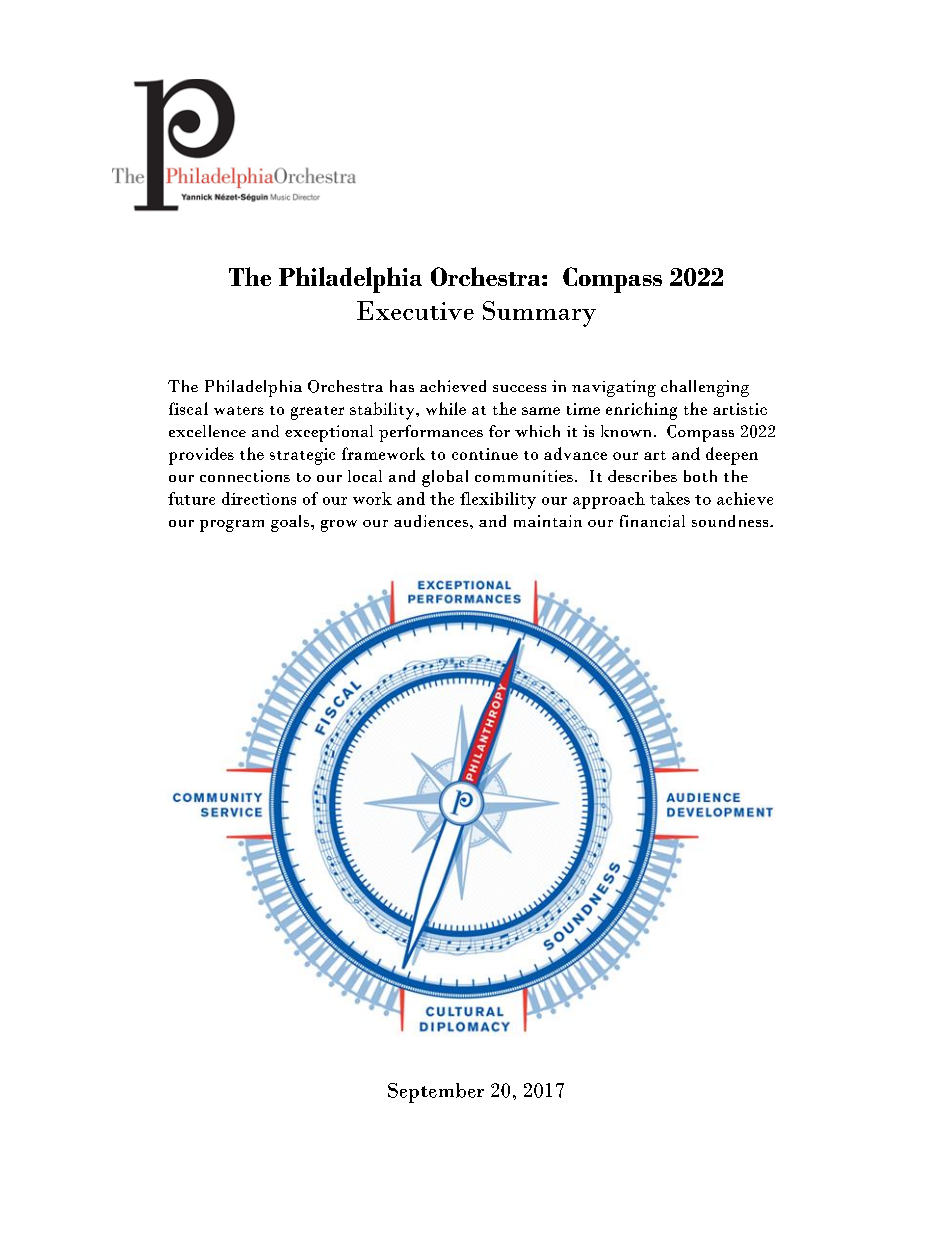  I want to click on financial, so click(652, 521).
